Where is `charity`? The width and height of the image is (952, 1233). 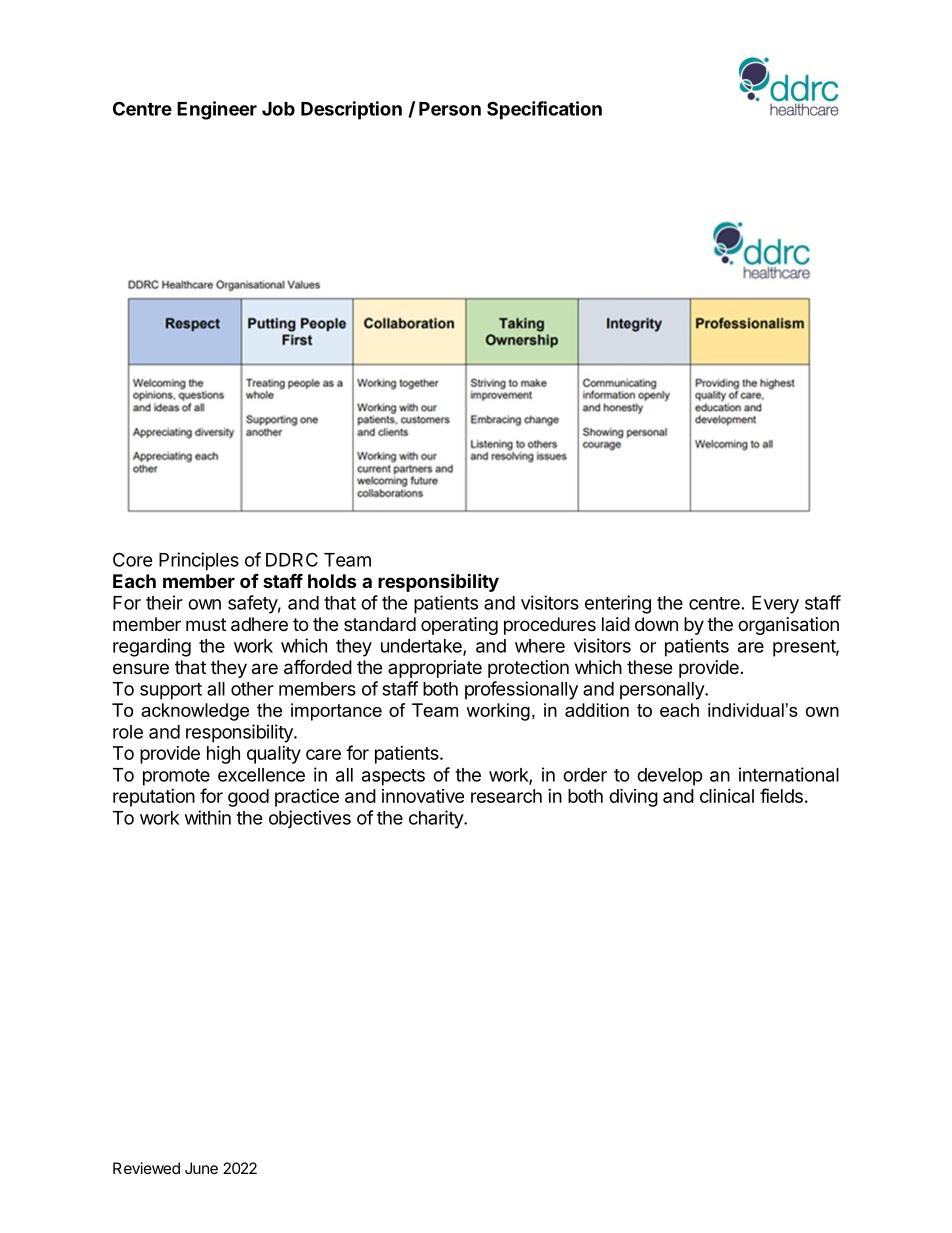
charity is located at coordinates (437, 819).
